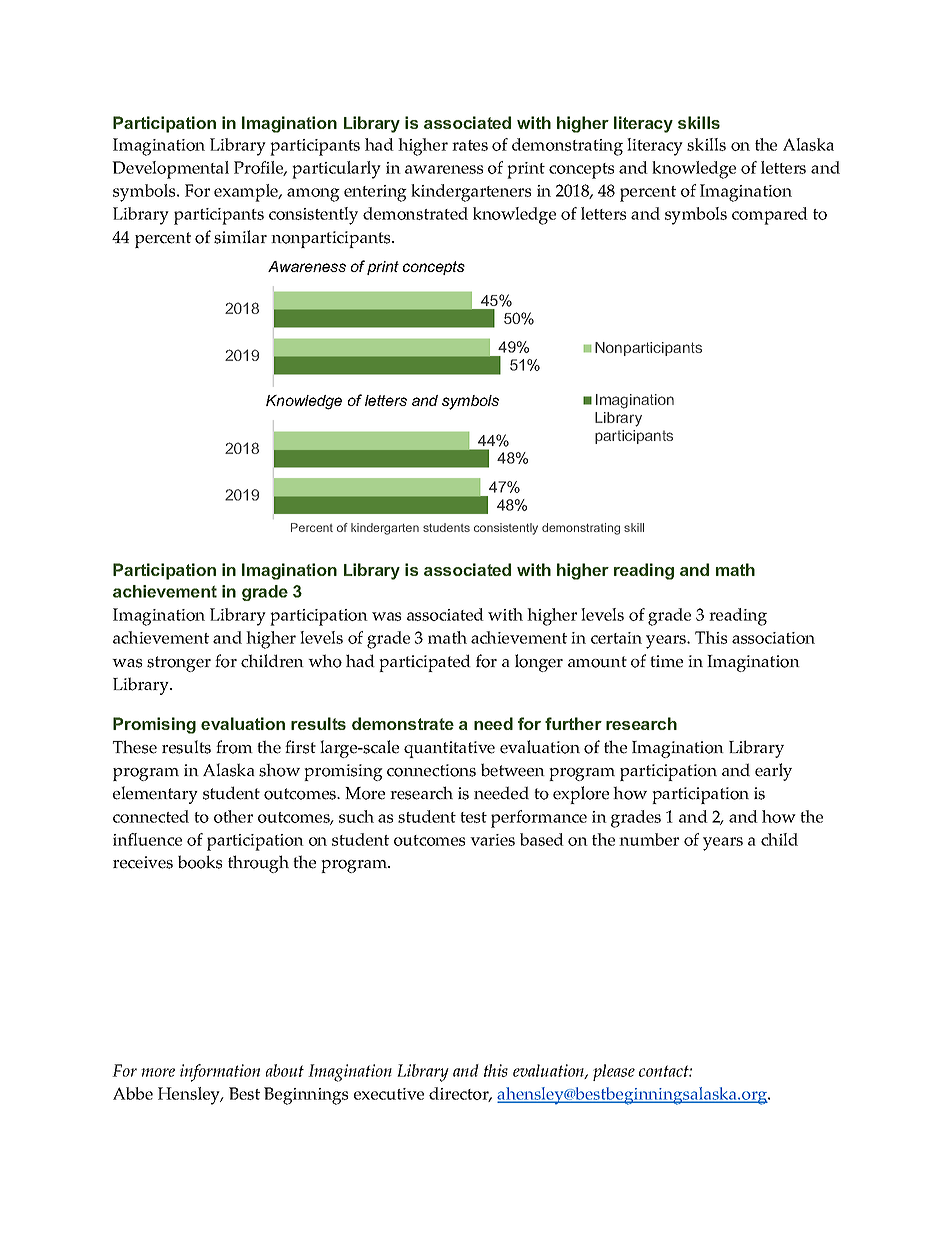  I want to click on compared, so click(770, 216).
